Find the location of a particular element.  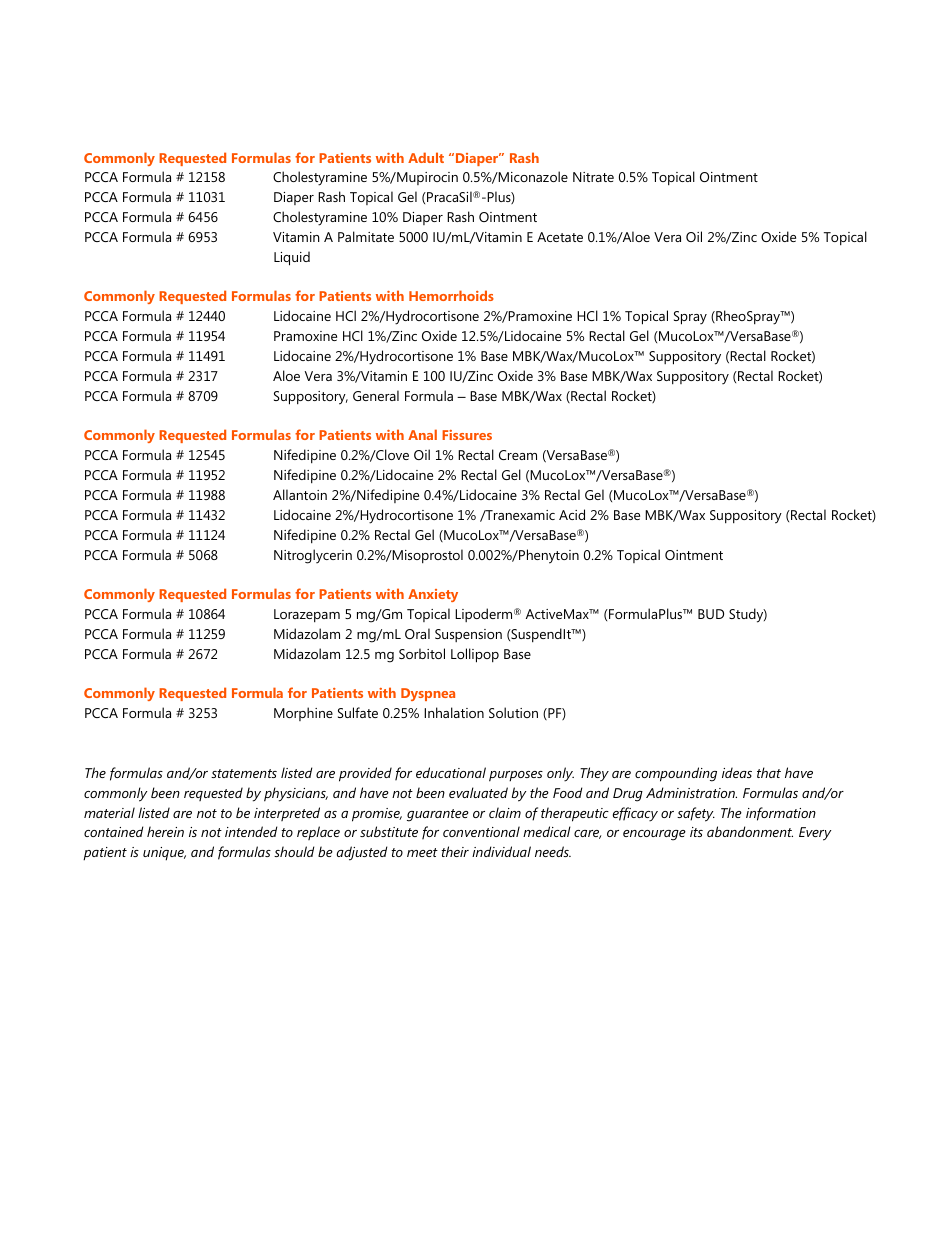

herein is located at coordinates (165, 831).
